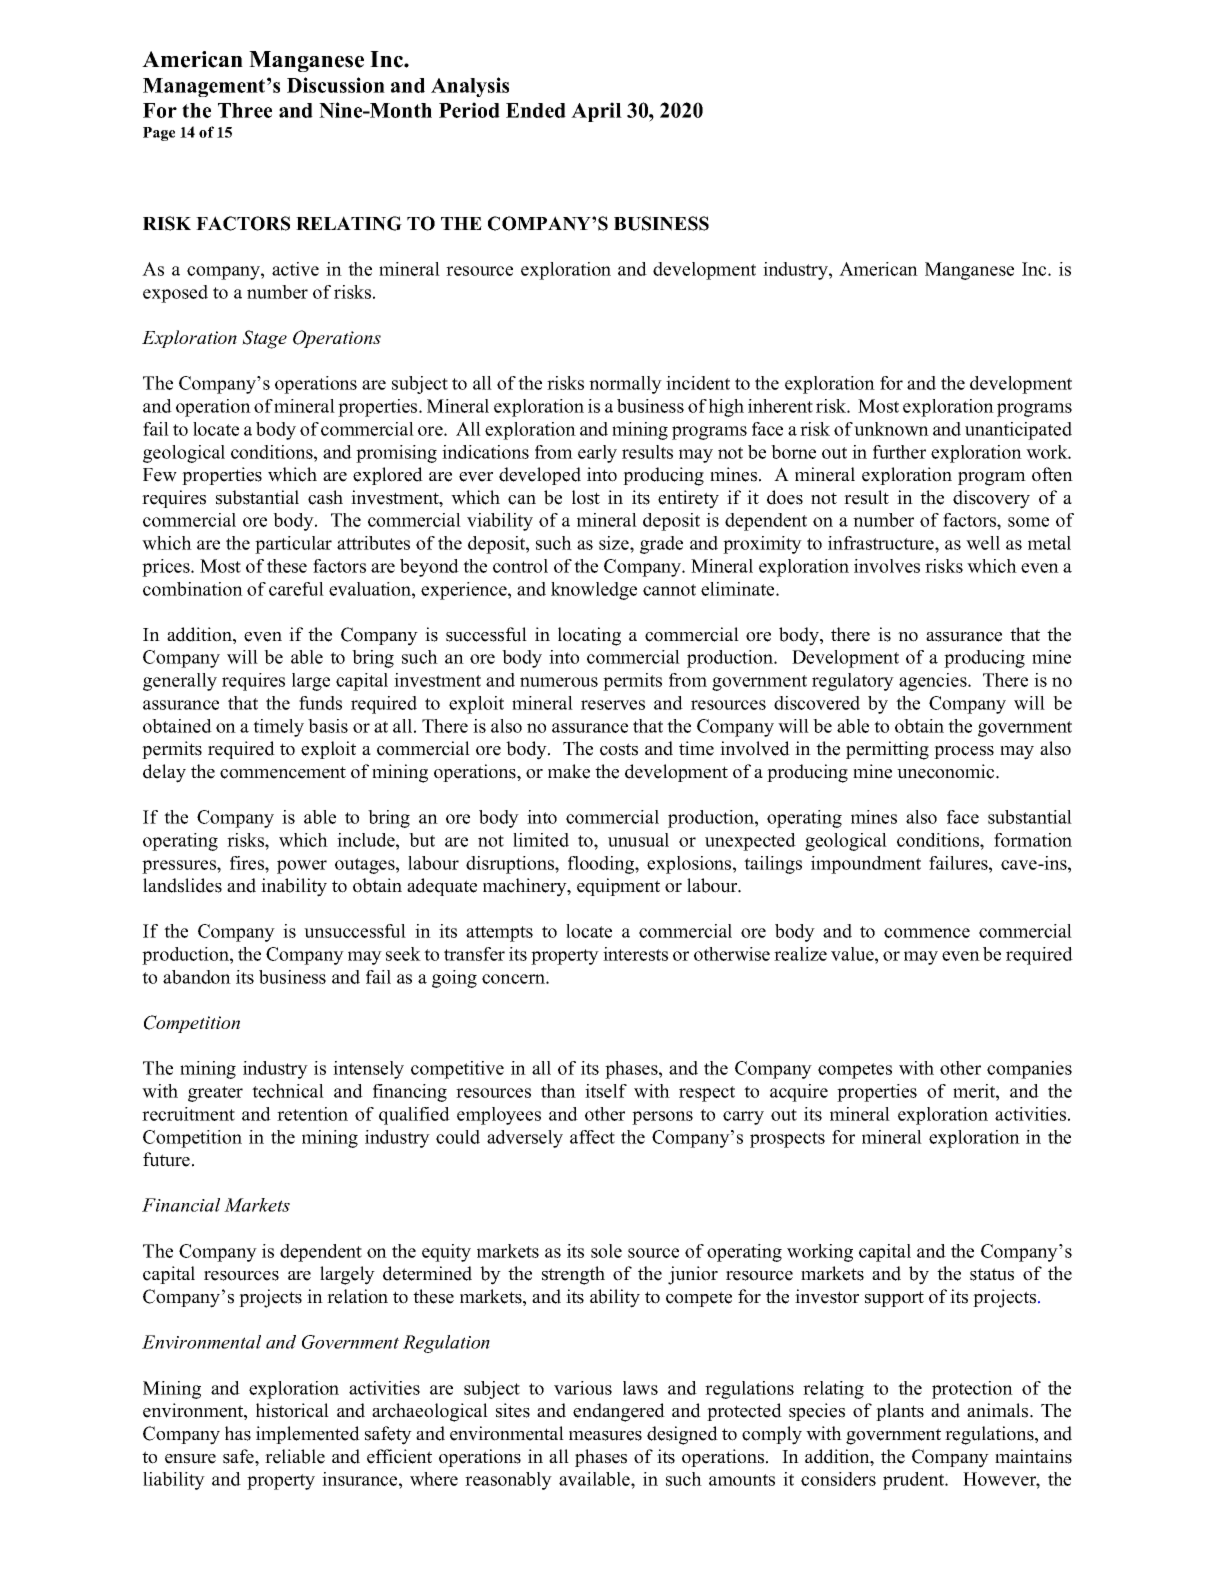 Image resolution: width=1215 pixels, height=1572 pixels. What do you see at coordinates (328, 726) in the screenshot?
I see `basis` at bounding box center [328, 726].
